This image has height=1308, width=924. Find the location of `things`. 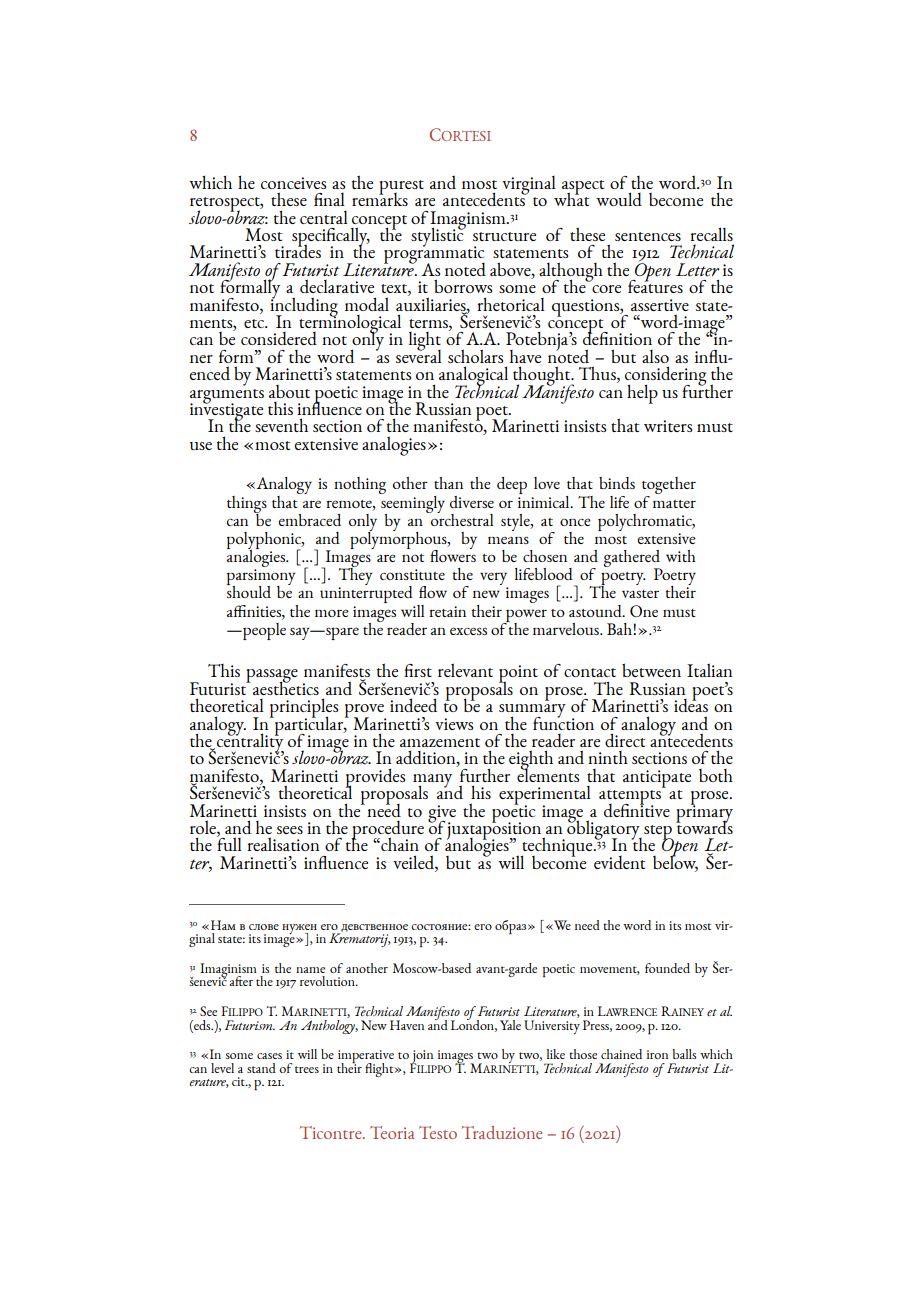

things is located at coordinates (247, 505).
